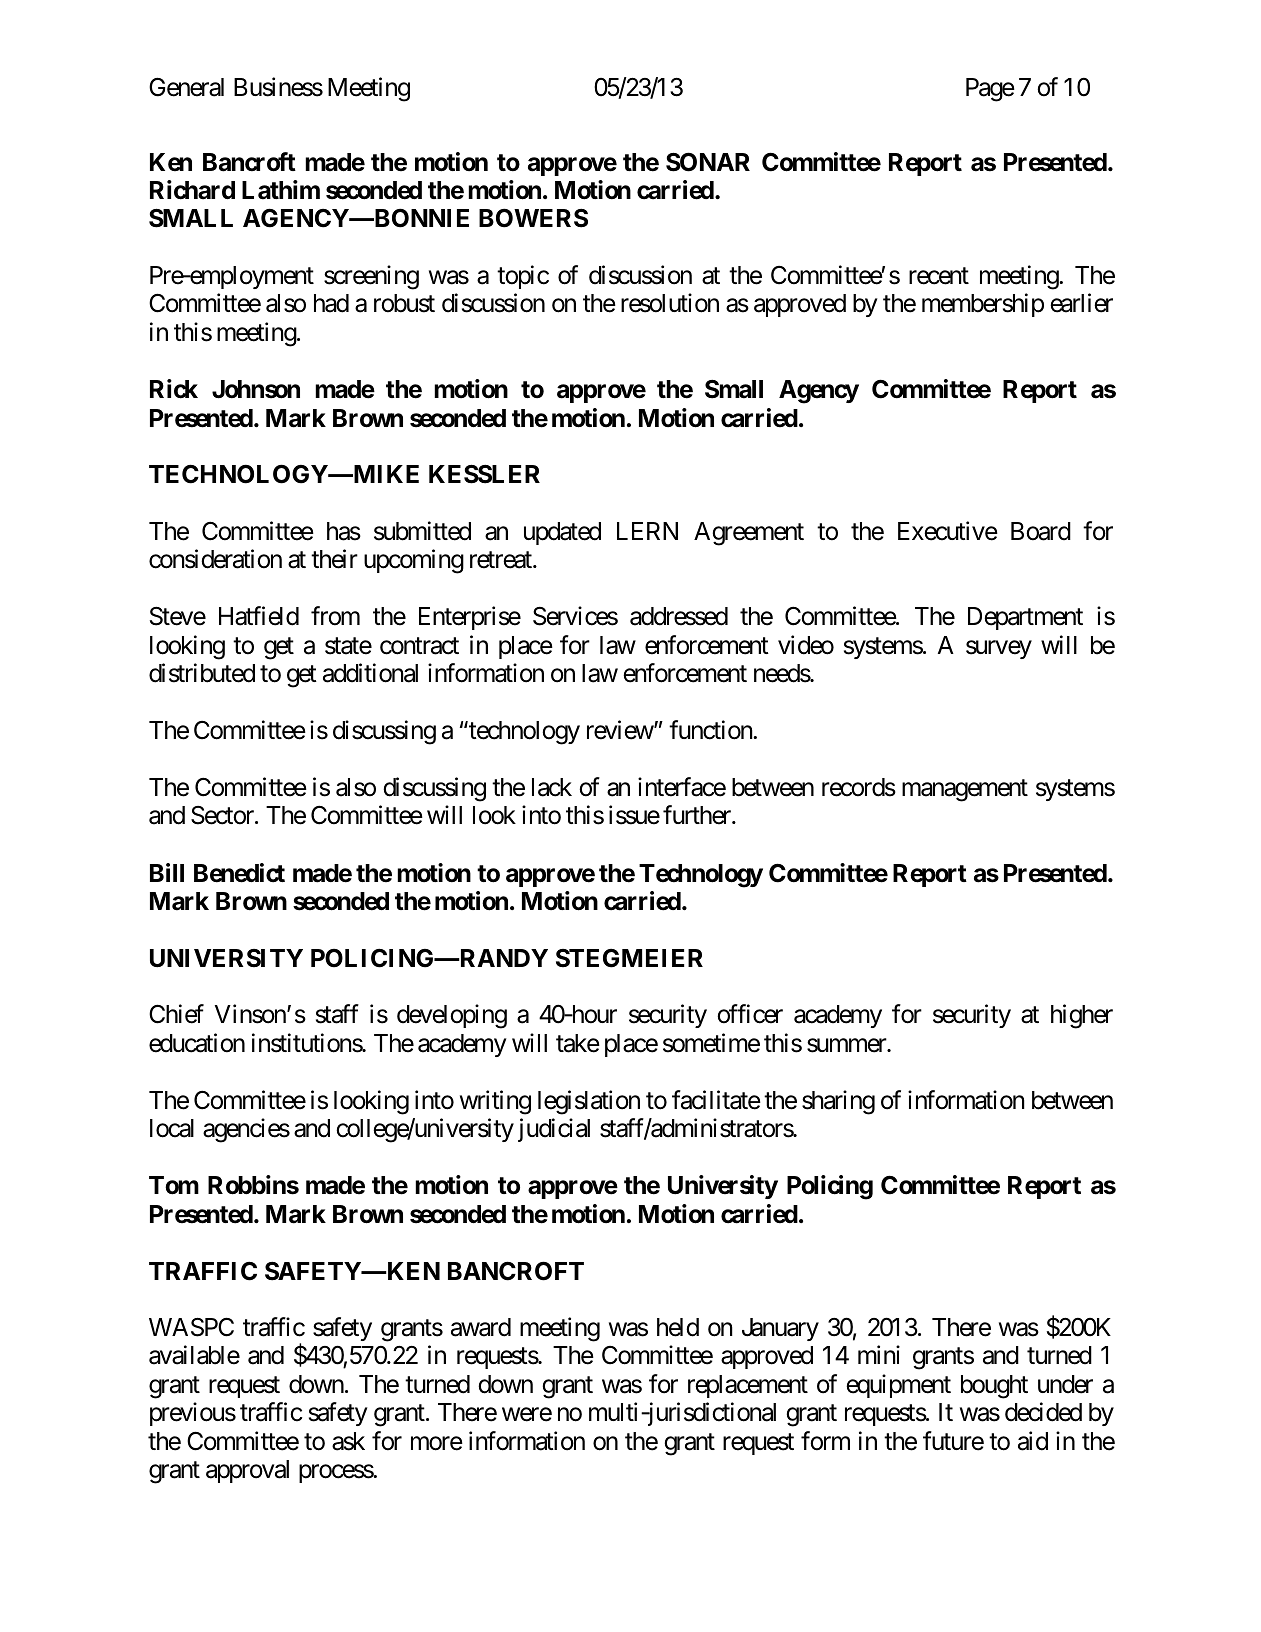  Describe the element at coordinates (999, 649) in the page. I see `survey` at that location.
